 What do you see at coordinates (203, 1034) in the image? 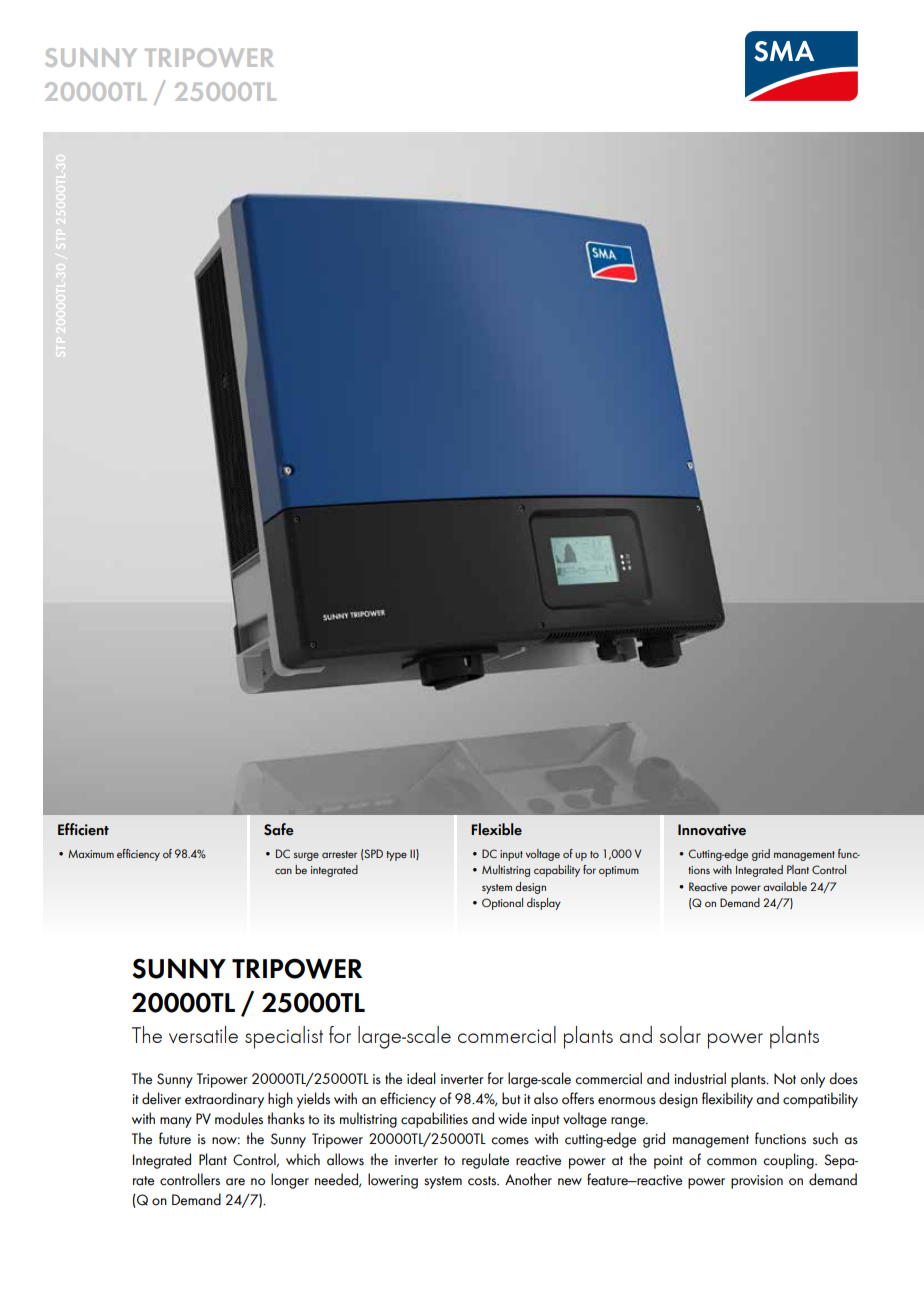
I see `versatile` at bounding box center [203, 1034].
